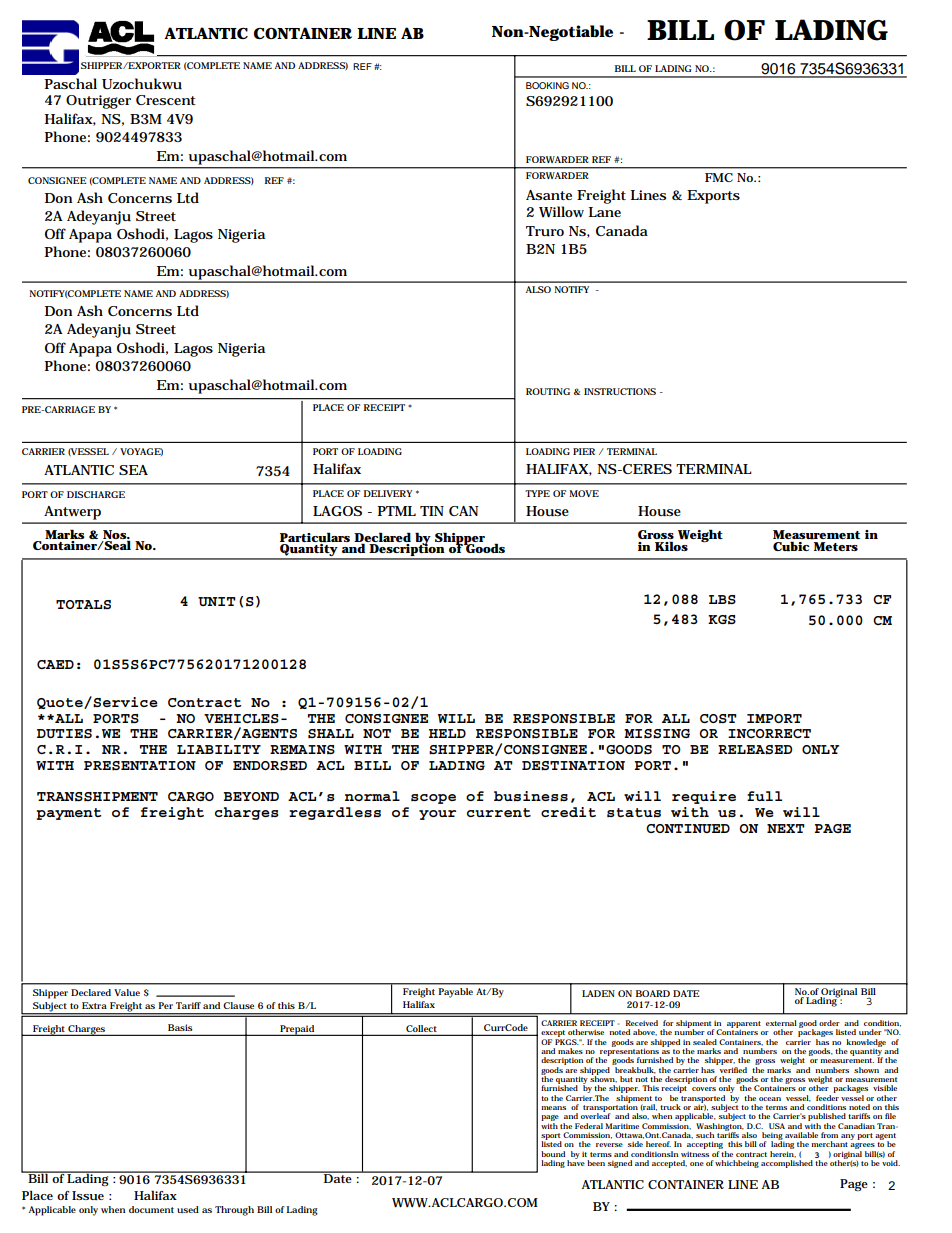 This image has height=1233, width=952. Describe the element at coordinates (553, 1154) in the image. I see `bound` at that location.
